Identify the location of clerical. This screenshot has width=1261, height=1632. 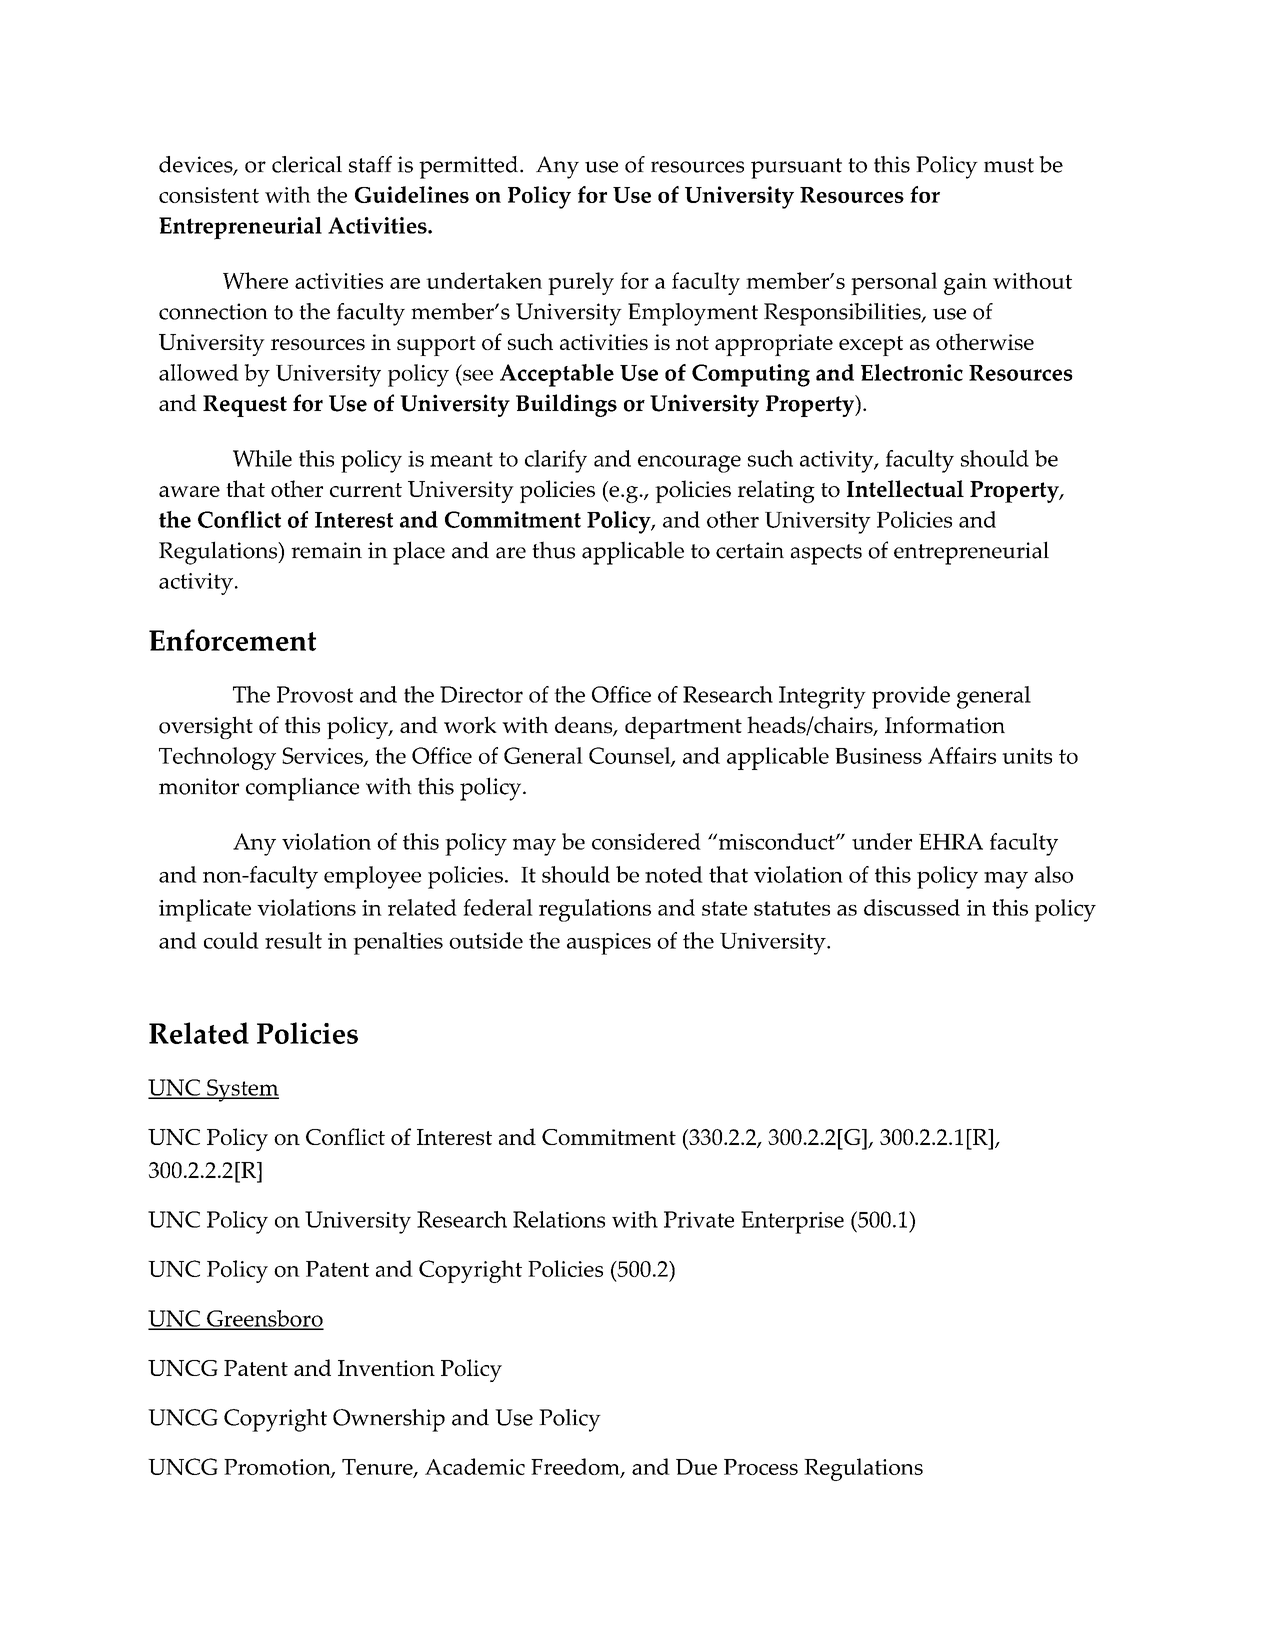
(307, 164).
